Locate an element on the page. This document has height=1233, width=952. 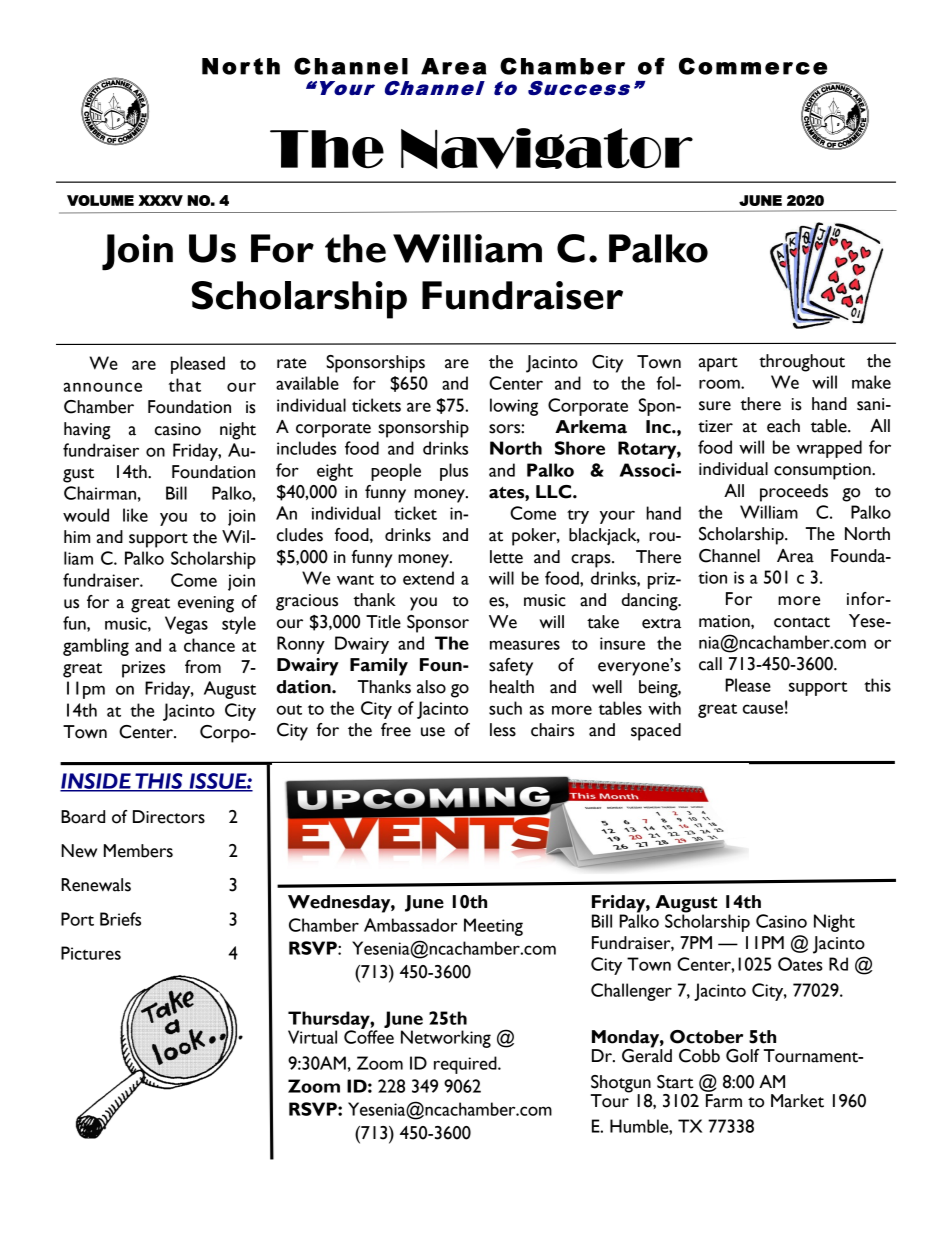
throughout is located at coordinates (802, 363).
